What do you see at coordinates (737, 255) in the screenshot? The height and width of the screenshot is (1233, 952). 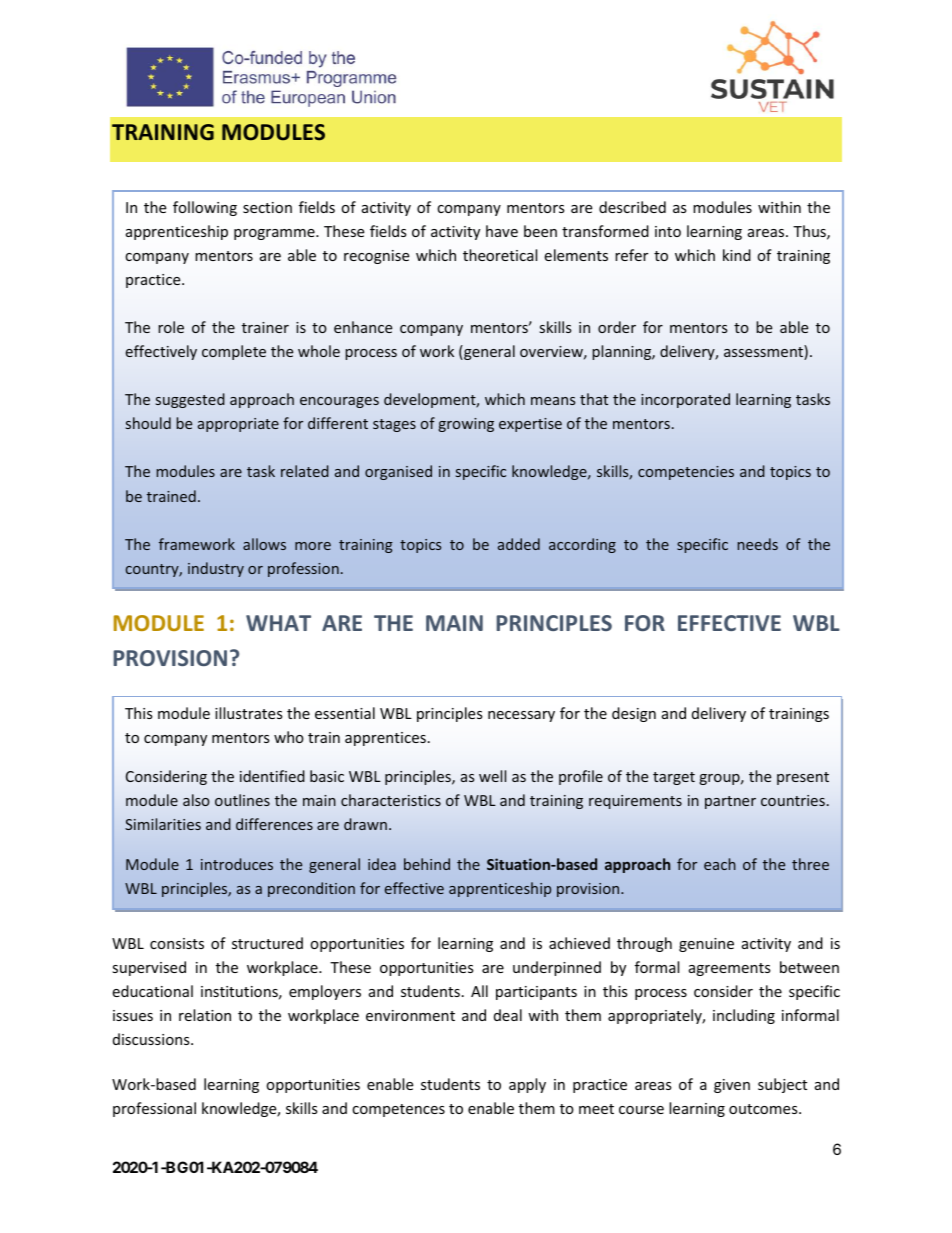 I see `kind` at bounding box center [737, 255].
